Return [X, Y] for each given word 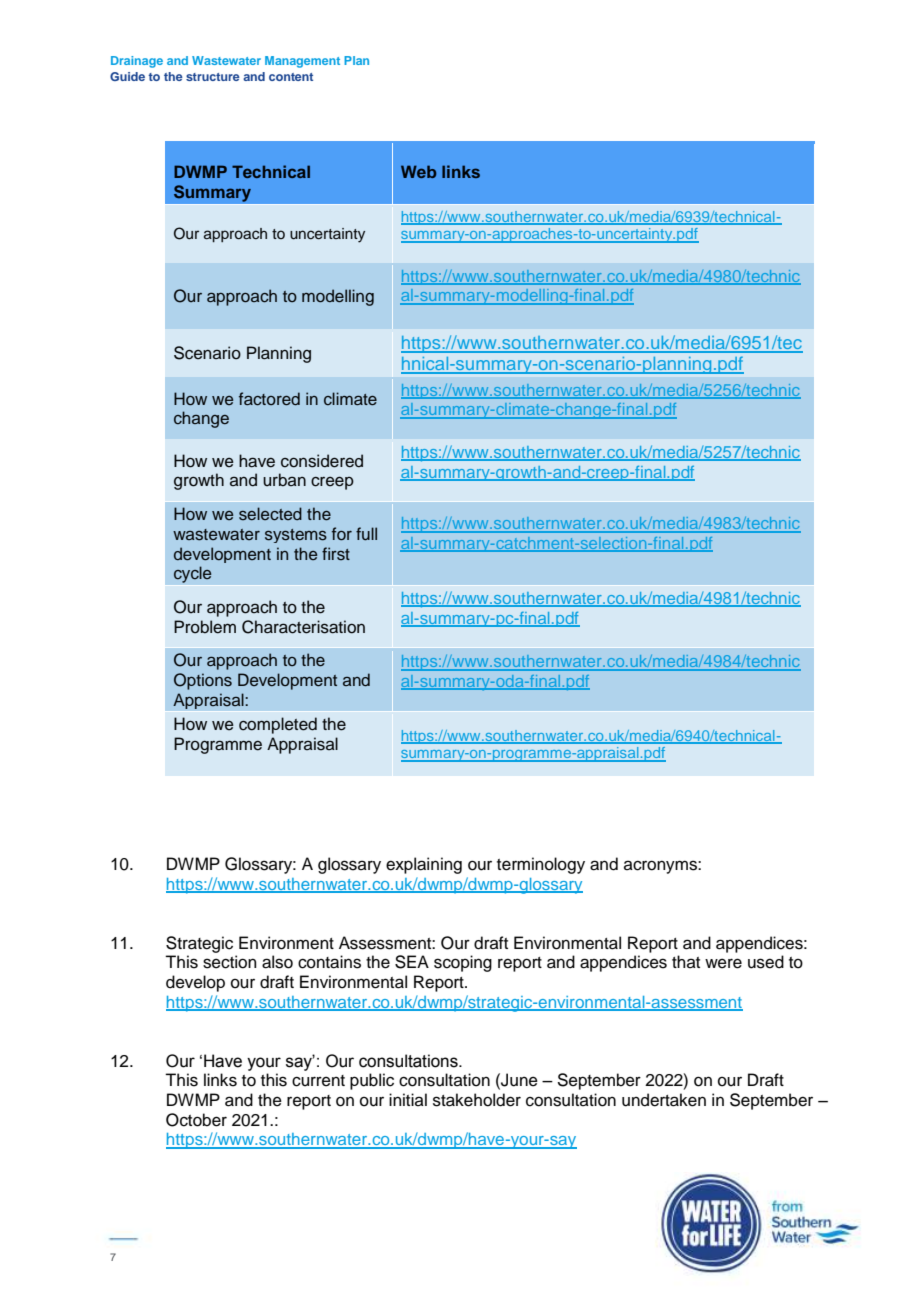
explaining [424, 865]
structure [213, 77]
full [366, 534]
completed [278, 725]
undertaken [664, 1100]
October [196, 1120]
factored [269, 399]
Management [302, 62]
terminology [541, 865]
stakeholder [477, 1100]
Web [419, 171]
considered [322, 461]
